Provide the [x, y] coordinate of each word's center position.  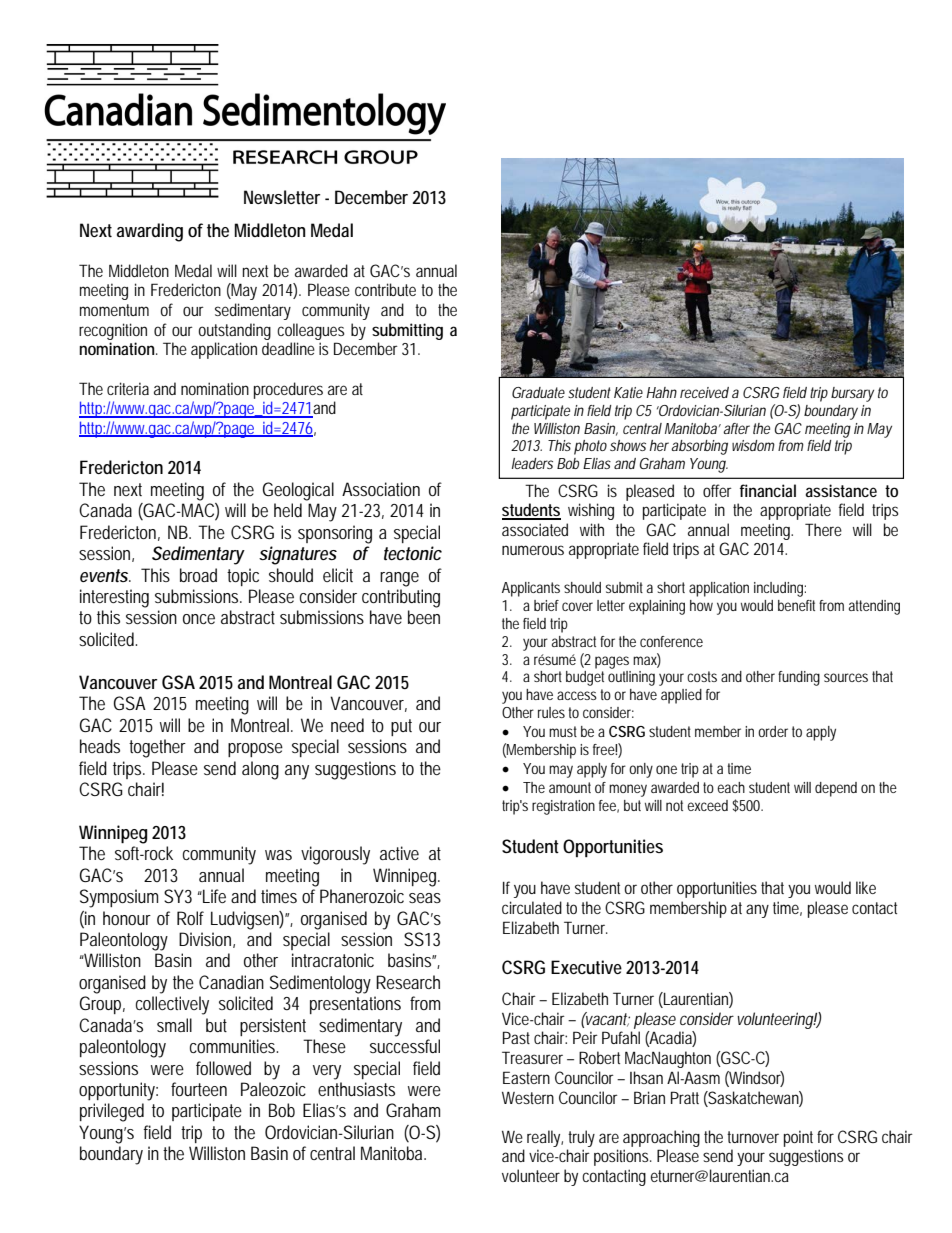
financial [768, 490]
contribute [385, 289]
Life [213, 896]
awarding [150, 232]
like [866, 887]
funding [799, 678]
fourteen [199, 1089]
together [157, 748]
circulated [532, 907]
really [545, 1138]
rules [551, 712]
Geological [298, 491]
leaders [532, 463]
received [704, 392]
